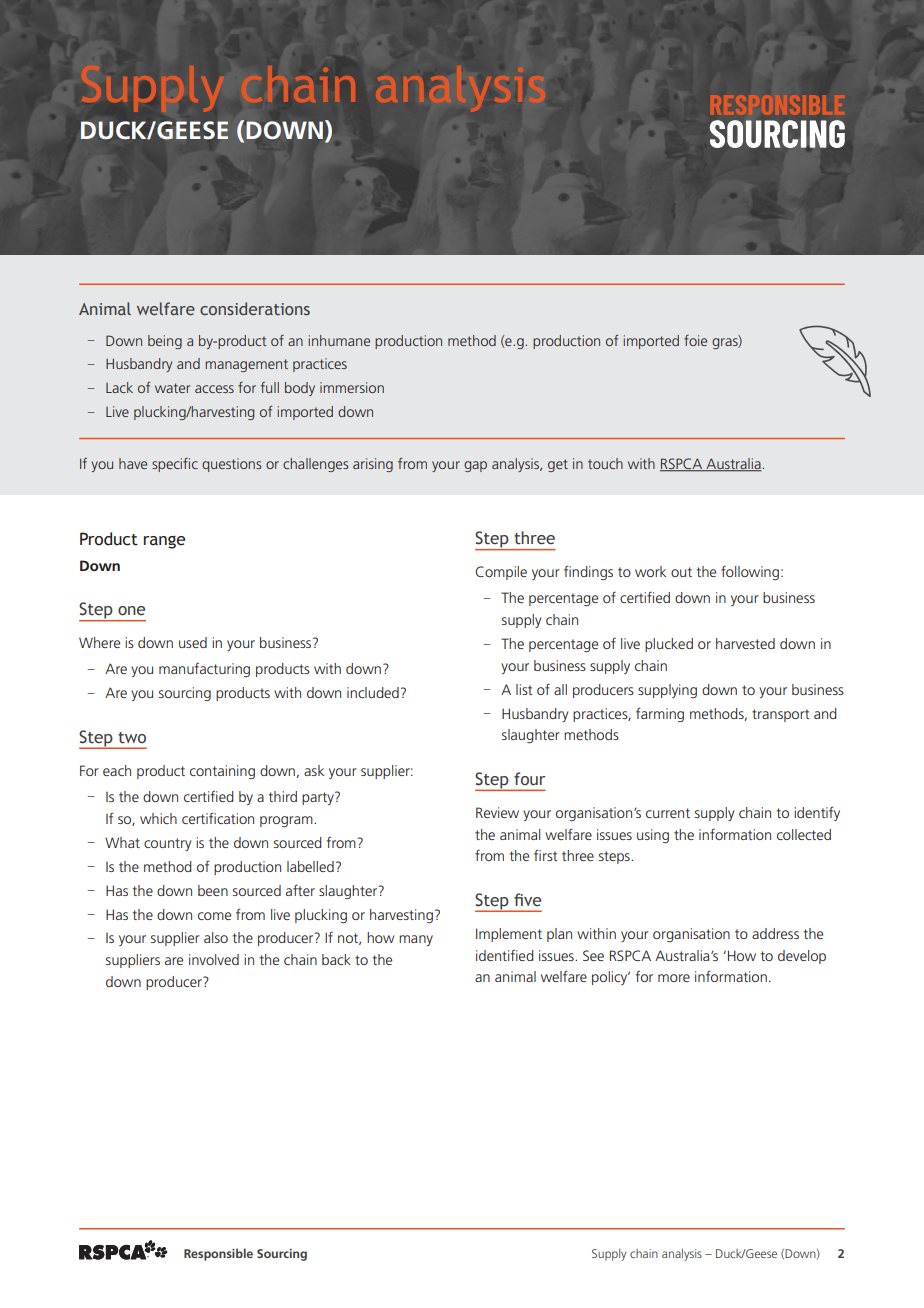 Image resolution: width=924 pixels, height=1308 pixels. I want to click on range, so click(164, 542).
